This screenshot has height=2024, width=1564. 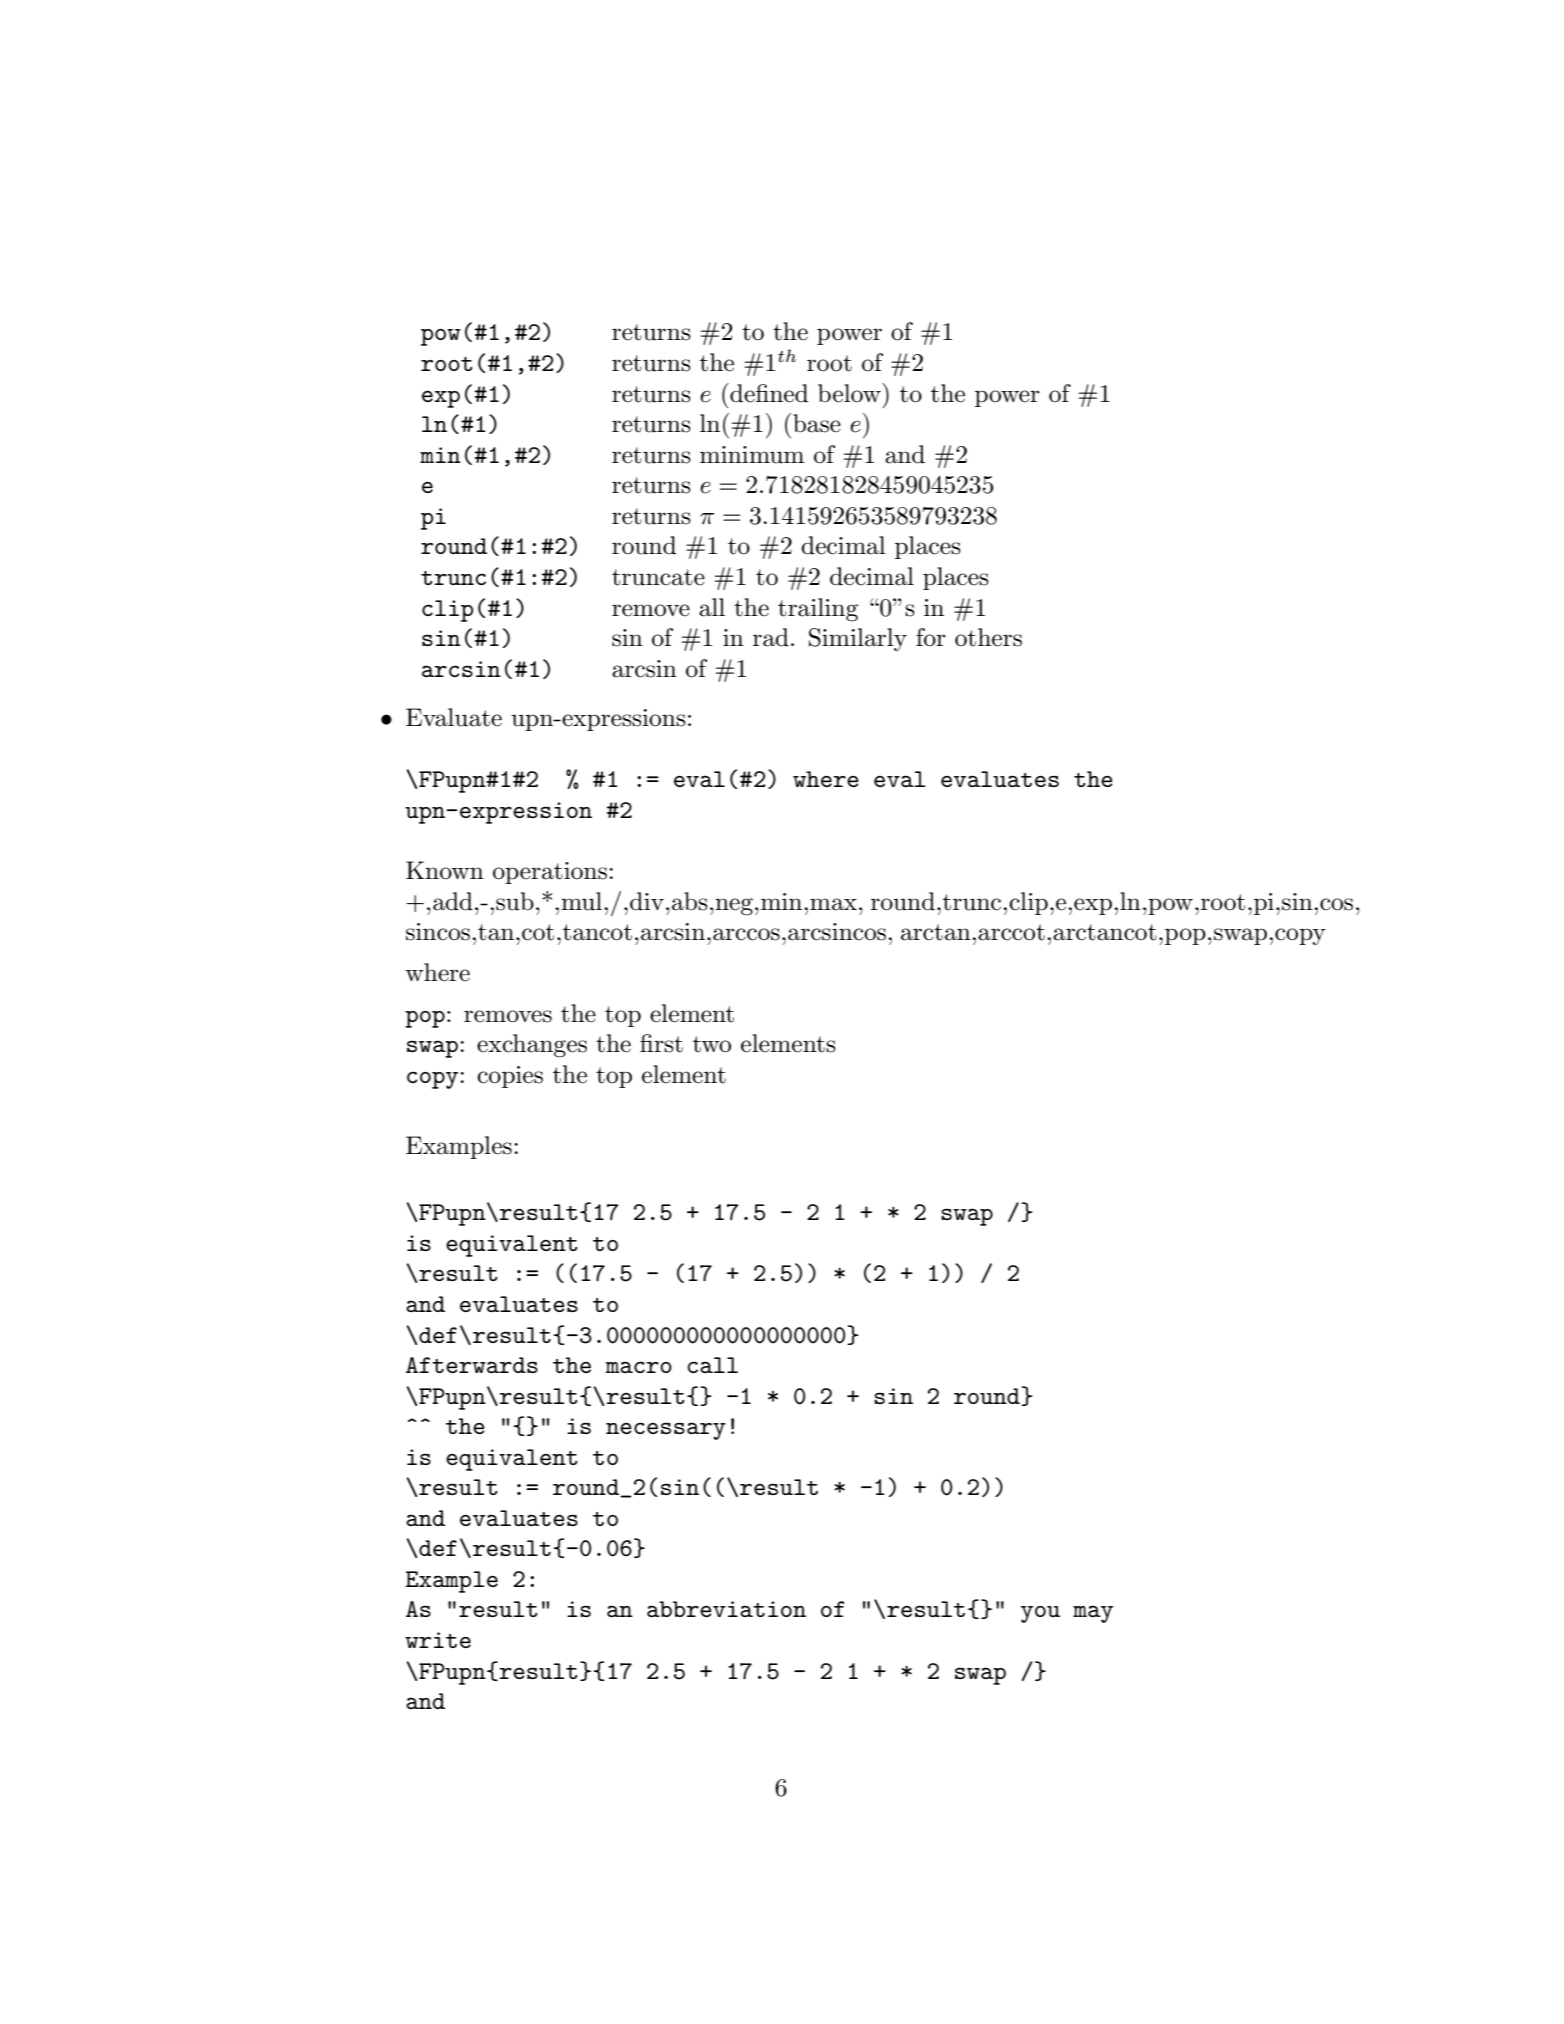 I want to click on write, so click(x=438, y=1640).
